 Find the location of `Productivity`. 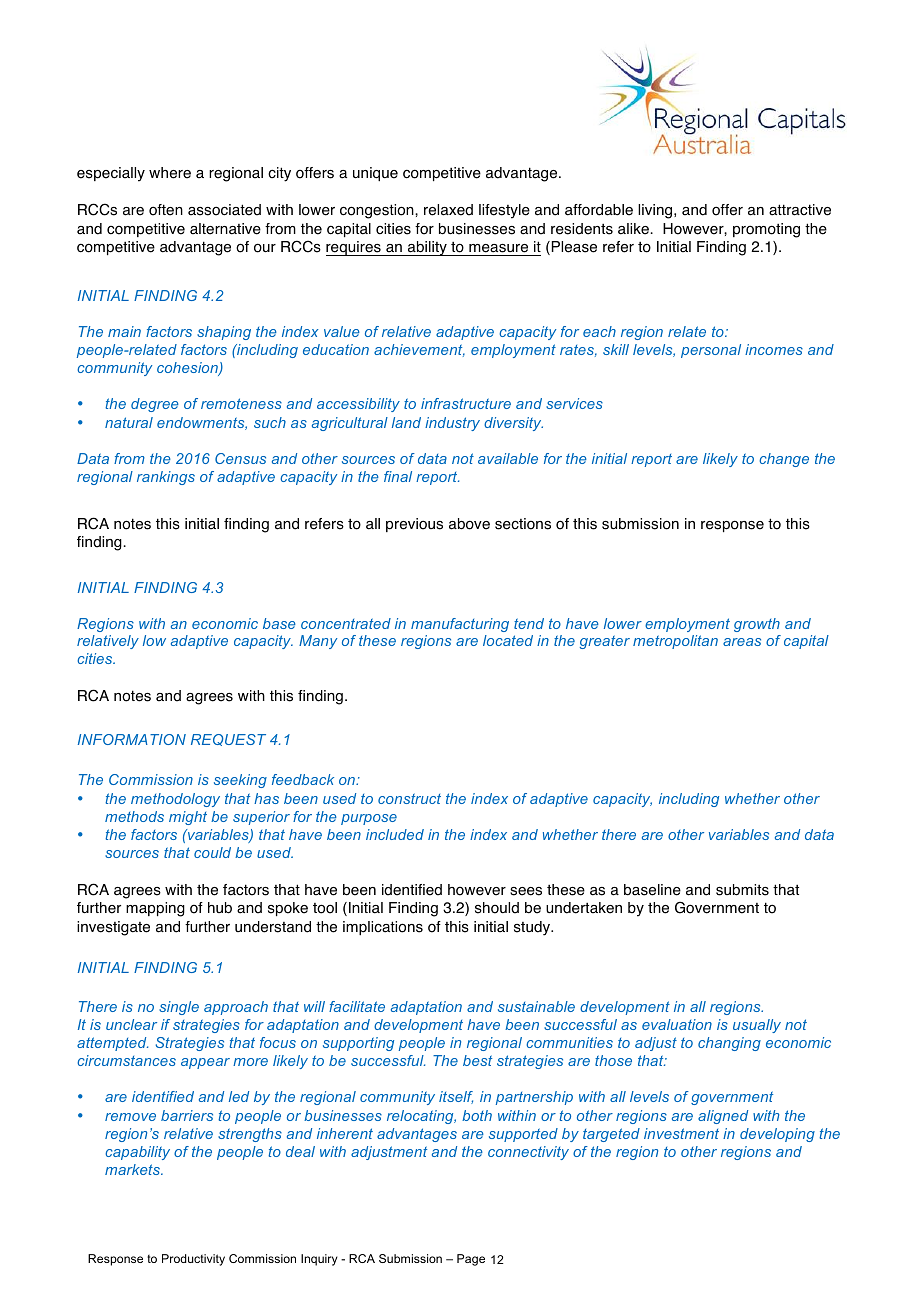

Productivity is located at coordinates (193, 1260).
